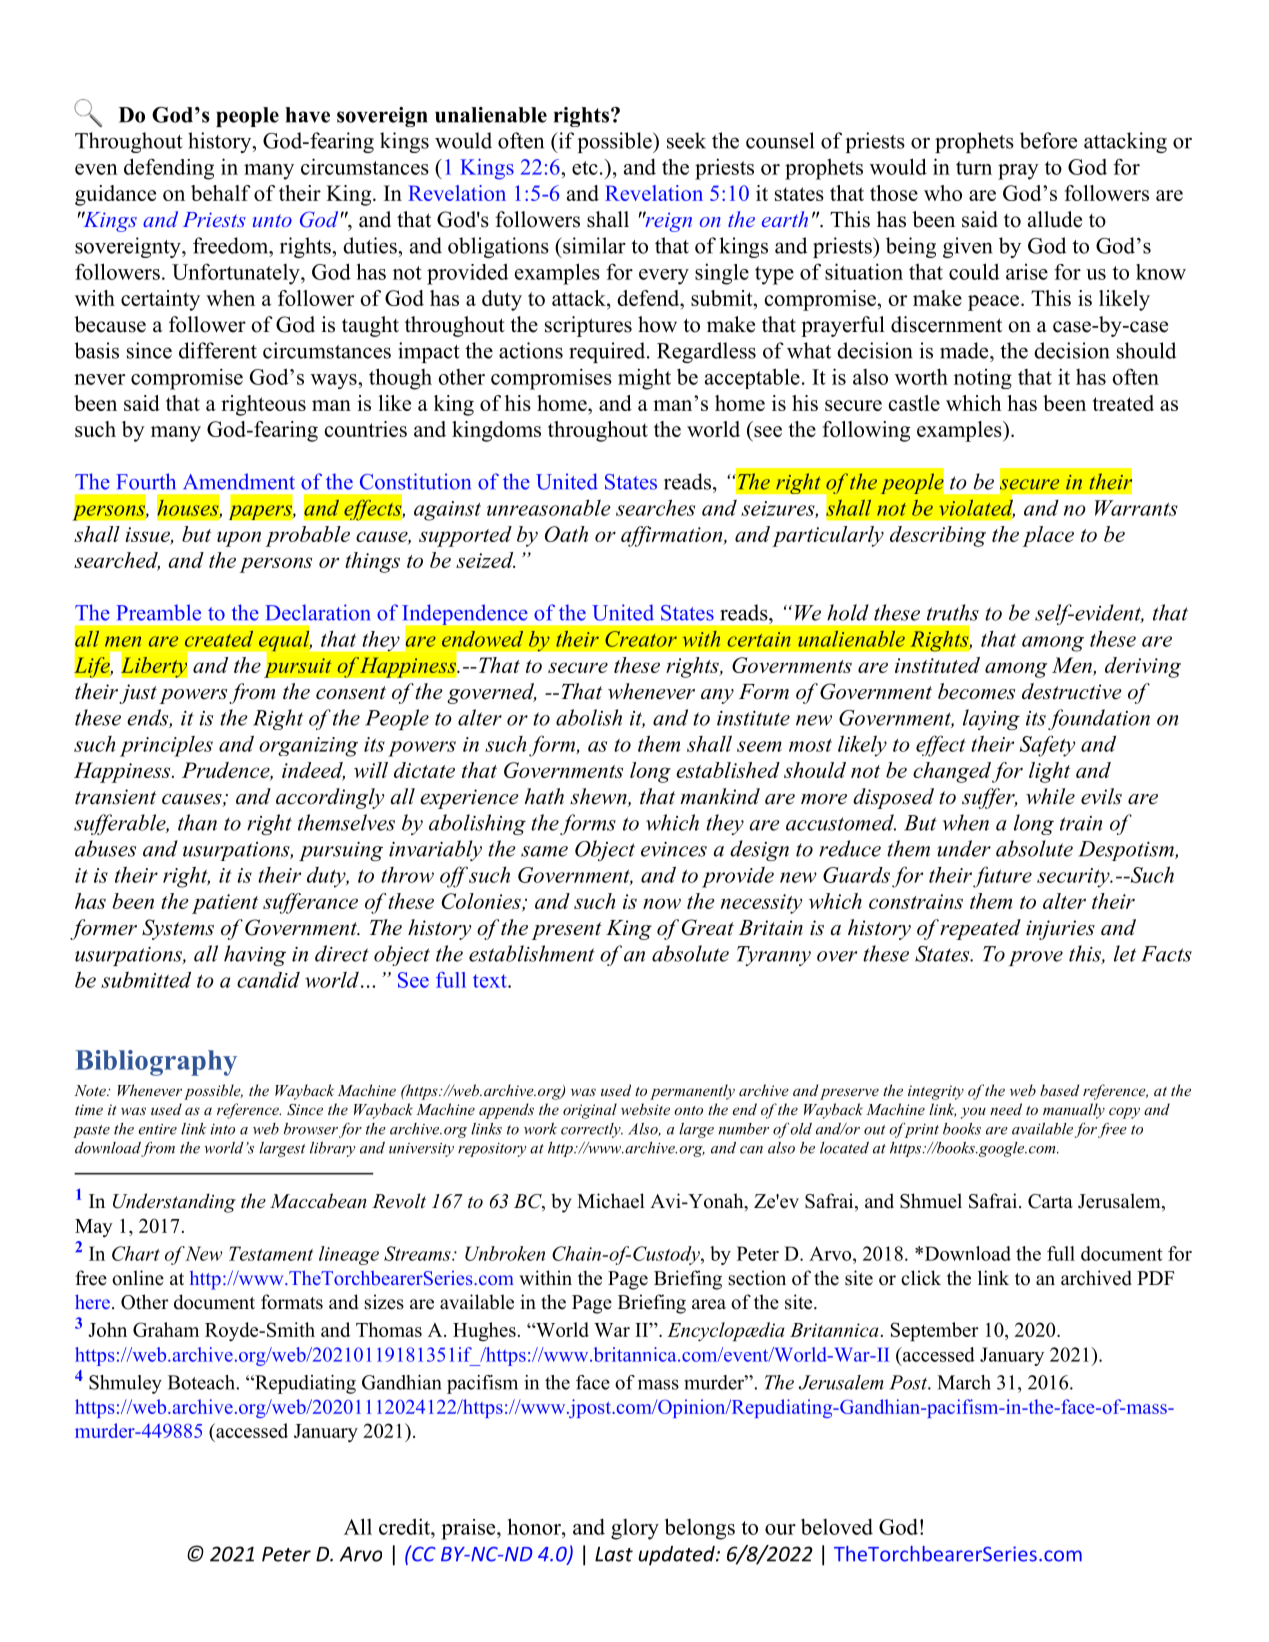 The height and width of the screenshot is (1642, 1269). What do you see at coordinates (1048, 140) in the screenshot?
I see `before` at bounding box center [1048, 140].
